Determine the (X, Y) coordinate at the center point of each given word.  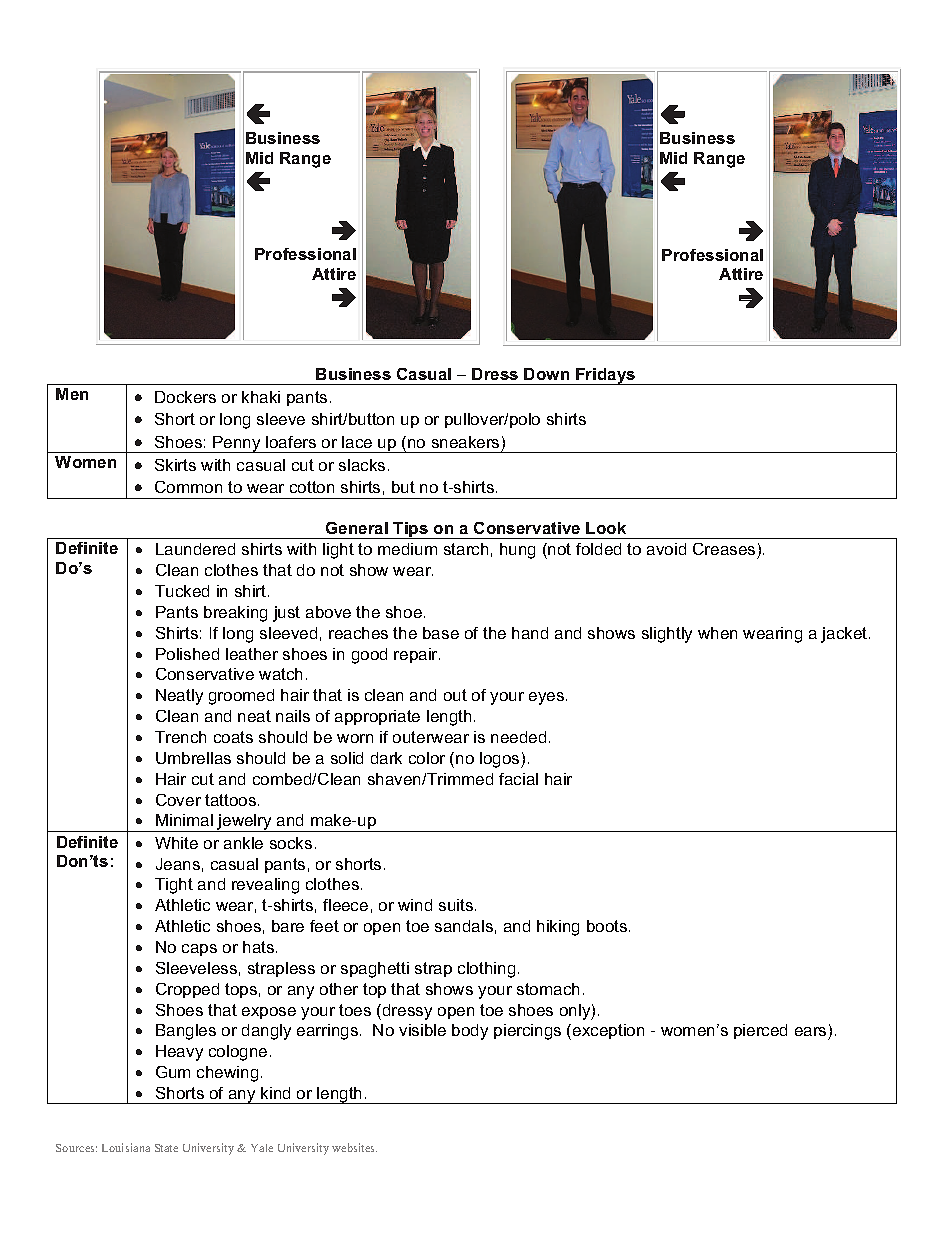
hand (530, 633)
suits (456, 905)
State (166, 1148)
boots (608, 926)
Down (546, 374)
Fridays (606, 376)
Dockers (185, 397)
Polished (187, 654)
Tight (174, 886)
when (717, 633)
